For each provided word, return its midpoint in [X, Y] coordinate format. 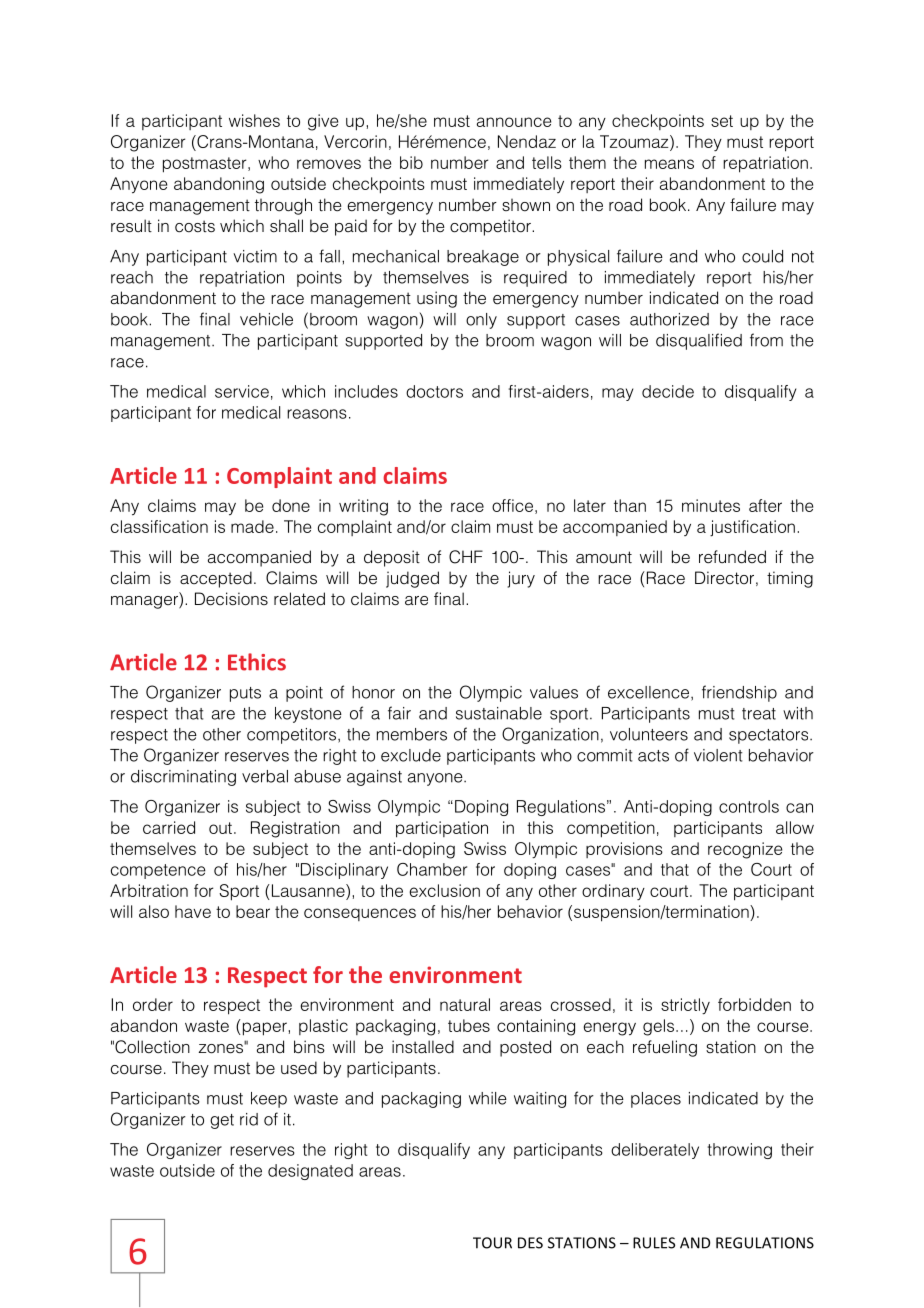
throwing [740, 1151]
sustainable [499, 713]
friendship [739, 693]
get [222, 1121]
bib [411, 162]
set [722, 121]
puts [245, 694]
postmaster [206, 165]
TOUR [492, 1243]
